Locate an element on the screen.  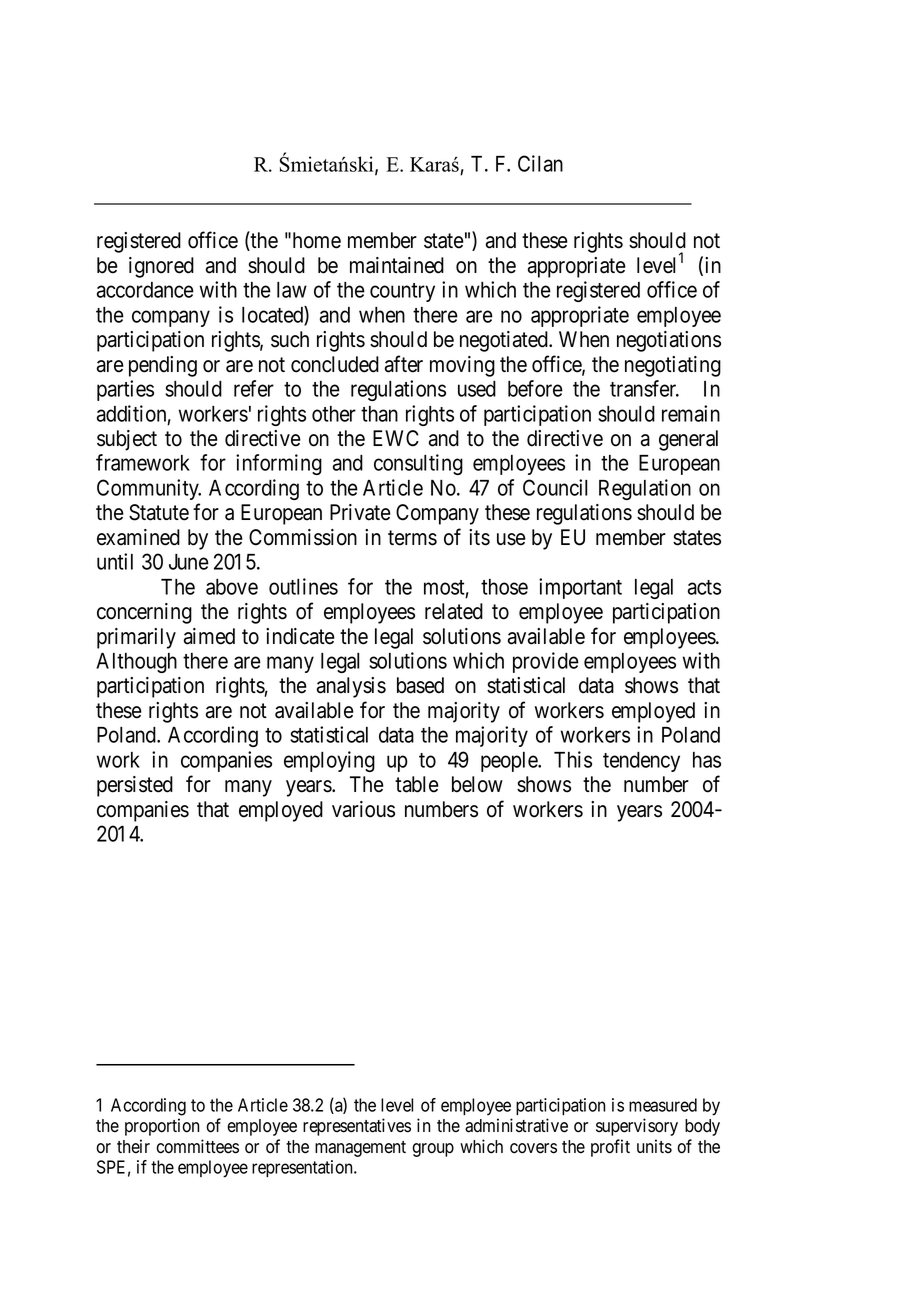
Although is located at coordinates (136, 663).
